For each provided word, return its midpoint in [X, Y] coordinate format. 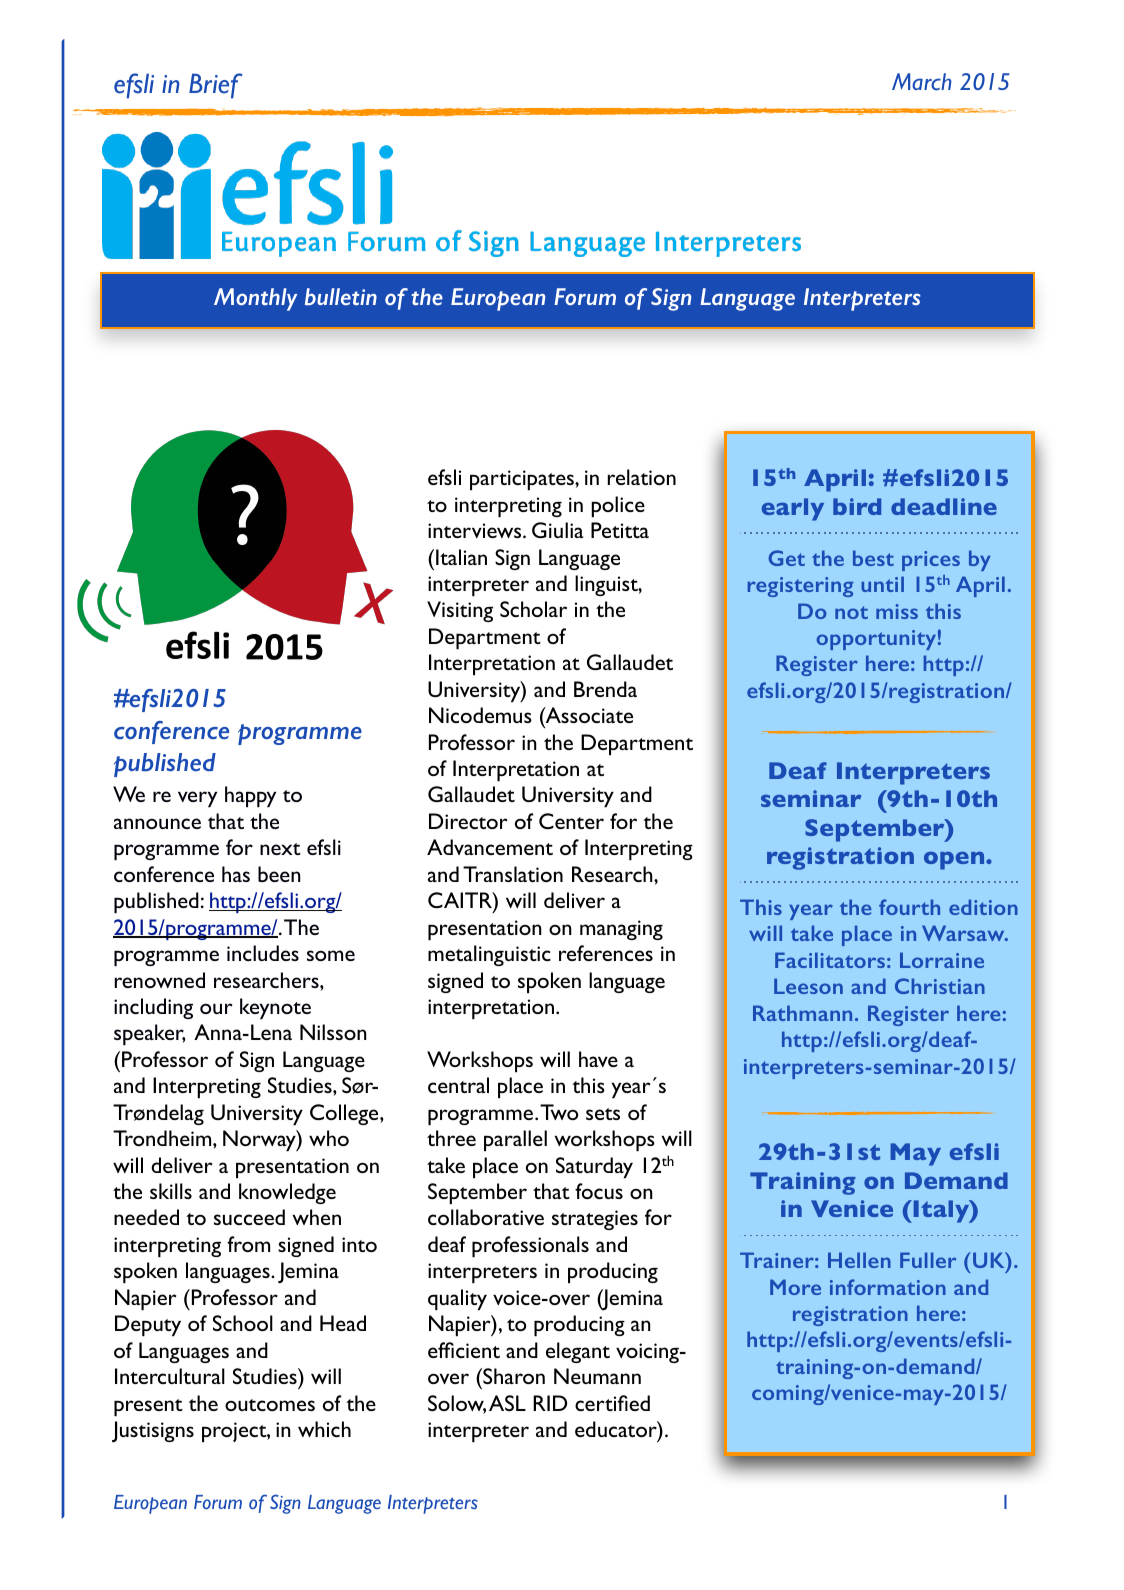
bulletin [341, 296]
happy [250, 796]
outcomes [270, 1405]
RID [550, 1403]
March [922, 82]
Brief [216, 86]
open [955, 861]
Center [571, 821]
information [888, 1287]
